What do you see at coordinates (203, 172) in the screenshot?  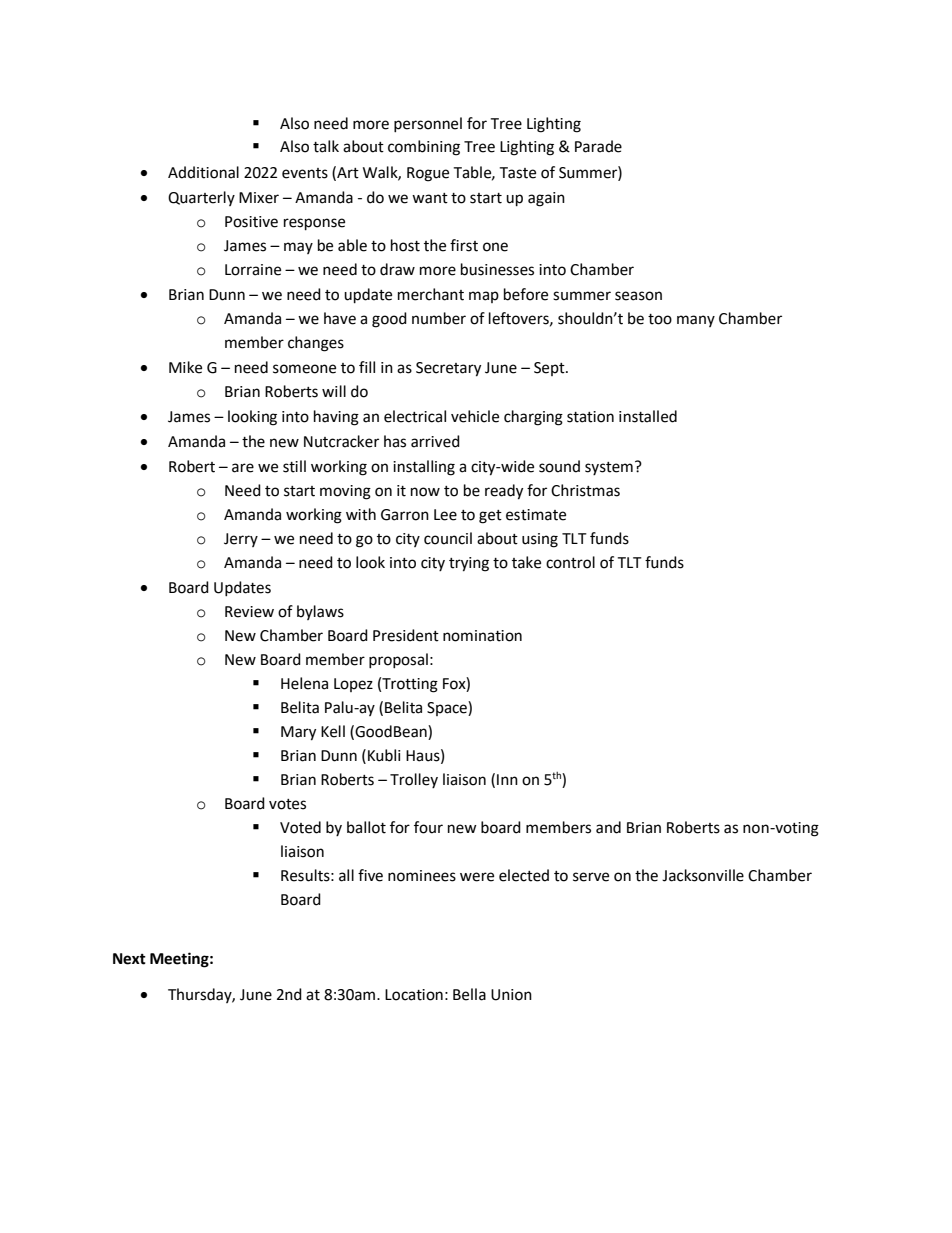 I see `Additional` at bounding box center [203, 172].
